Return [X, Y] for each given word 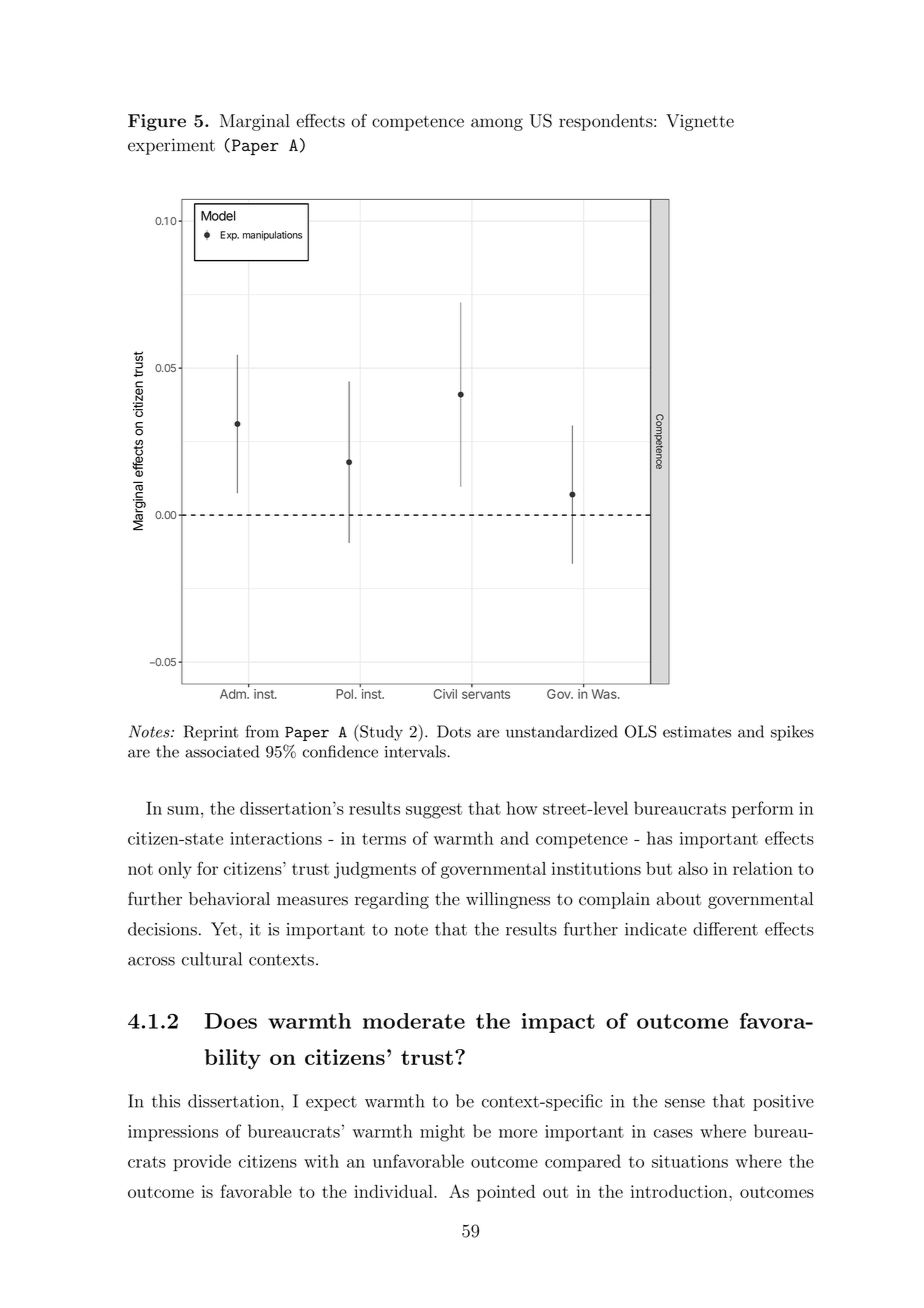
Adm [234, 694]
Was [605, 694]
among [497, 124]
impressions [173, 1133]
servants [486, 694]
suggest [434, 811]
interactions [276, 838]
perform [763, 810]
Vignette [700, 122]
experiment [171, 146]
